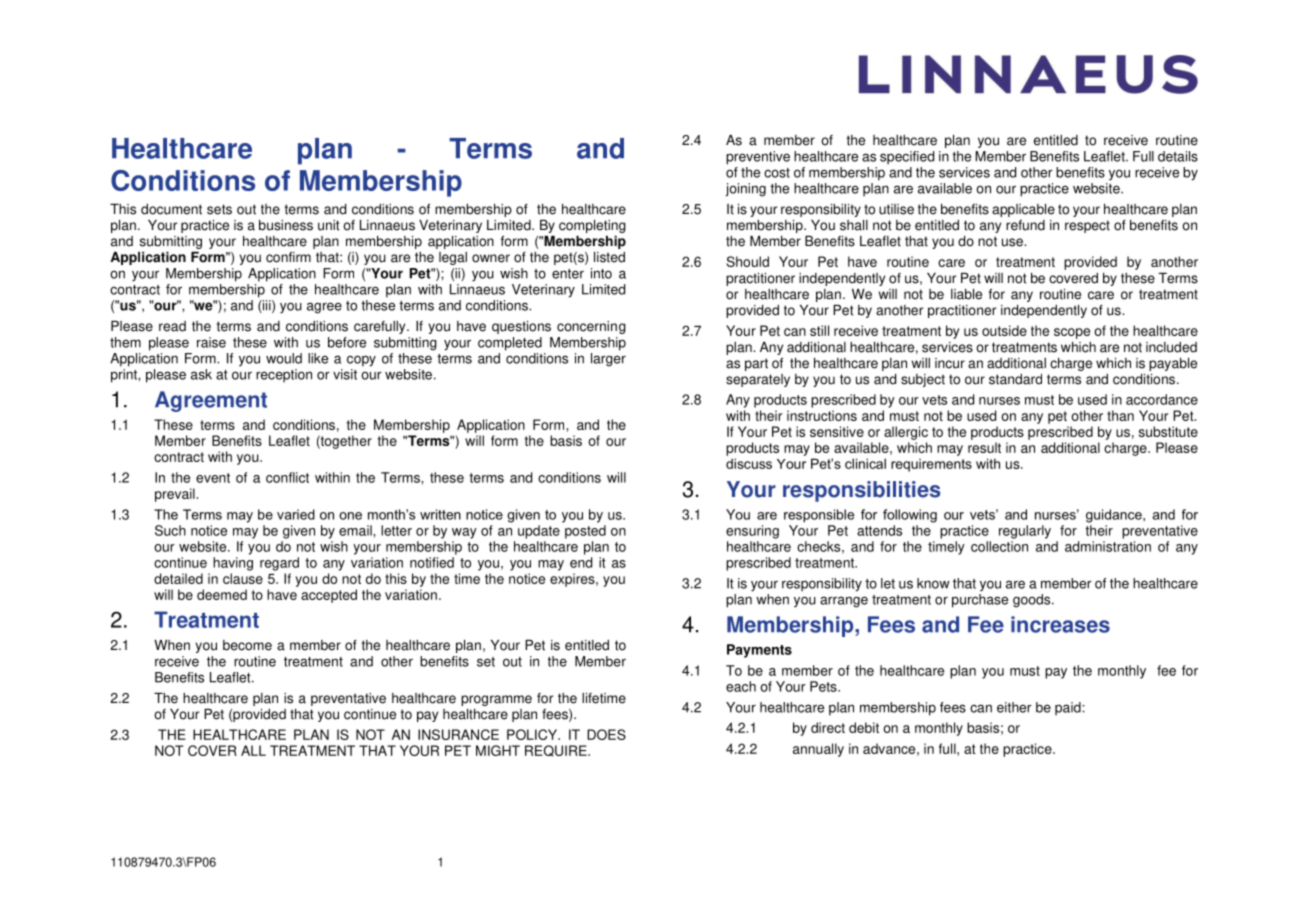 This screenshot has width=1308, height=924. I want to click on purchase, so click(980, 601).
